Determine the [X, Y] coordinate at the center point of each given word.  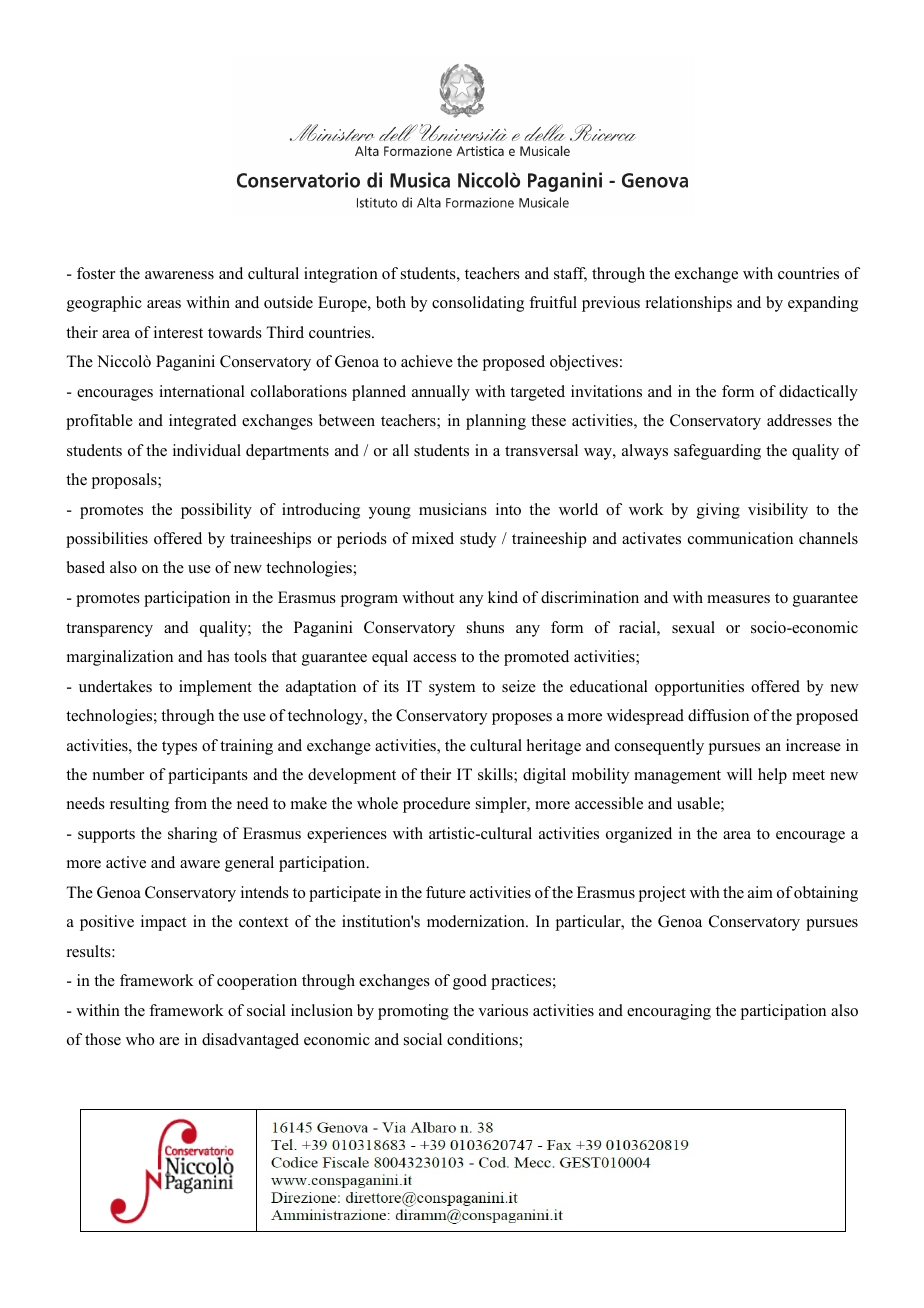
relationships [689, 304]
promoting [413, 1012]
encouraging [669, 1012]
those [103, 1039]
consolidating [478, 304]
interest [178, 332]
